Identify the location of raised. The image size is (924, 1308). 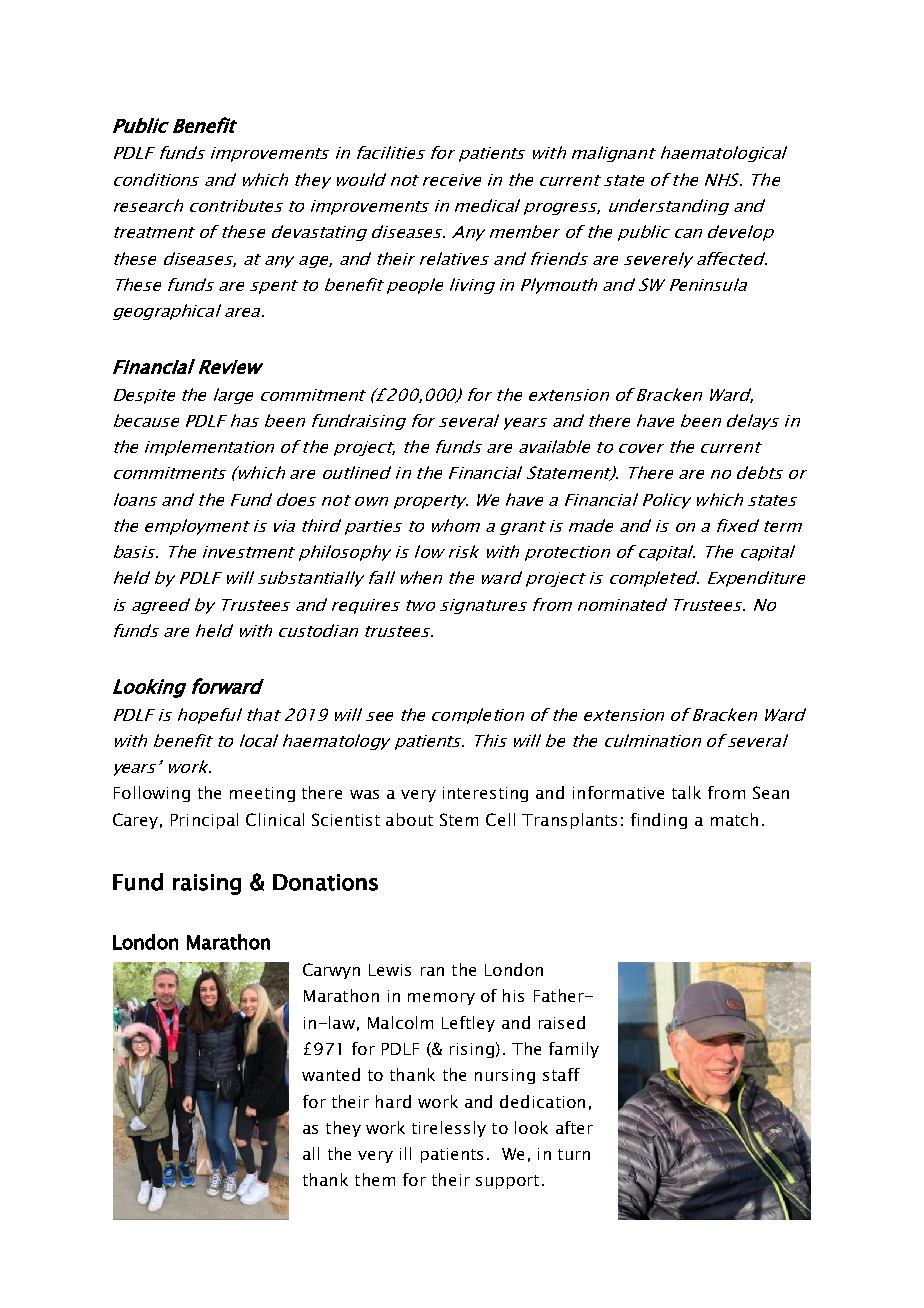
(562, 1022).
